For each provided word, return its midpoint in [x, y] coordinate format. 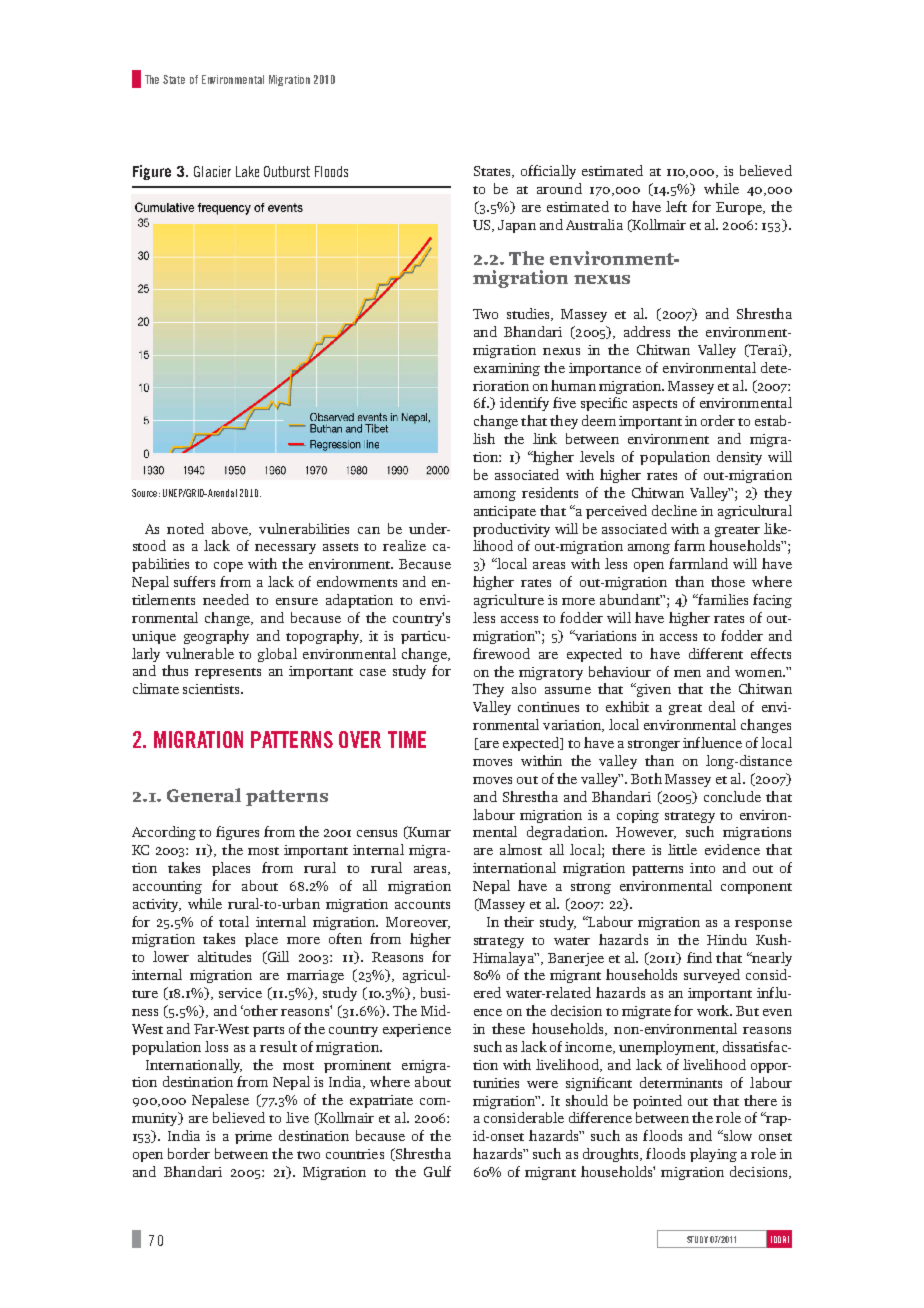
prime [253, 1137]
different [716, 653]
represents [228, 673]
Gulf [437, 1171]
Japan [517, 226]
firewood [501, 653]
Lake [247, 171]
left [676, 206]
